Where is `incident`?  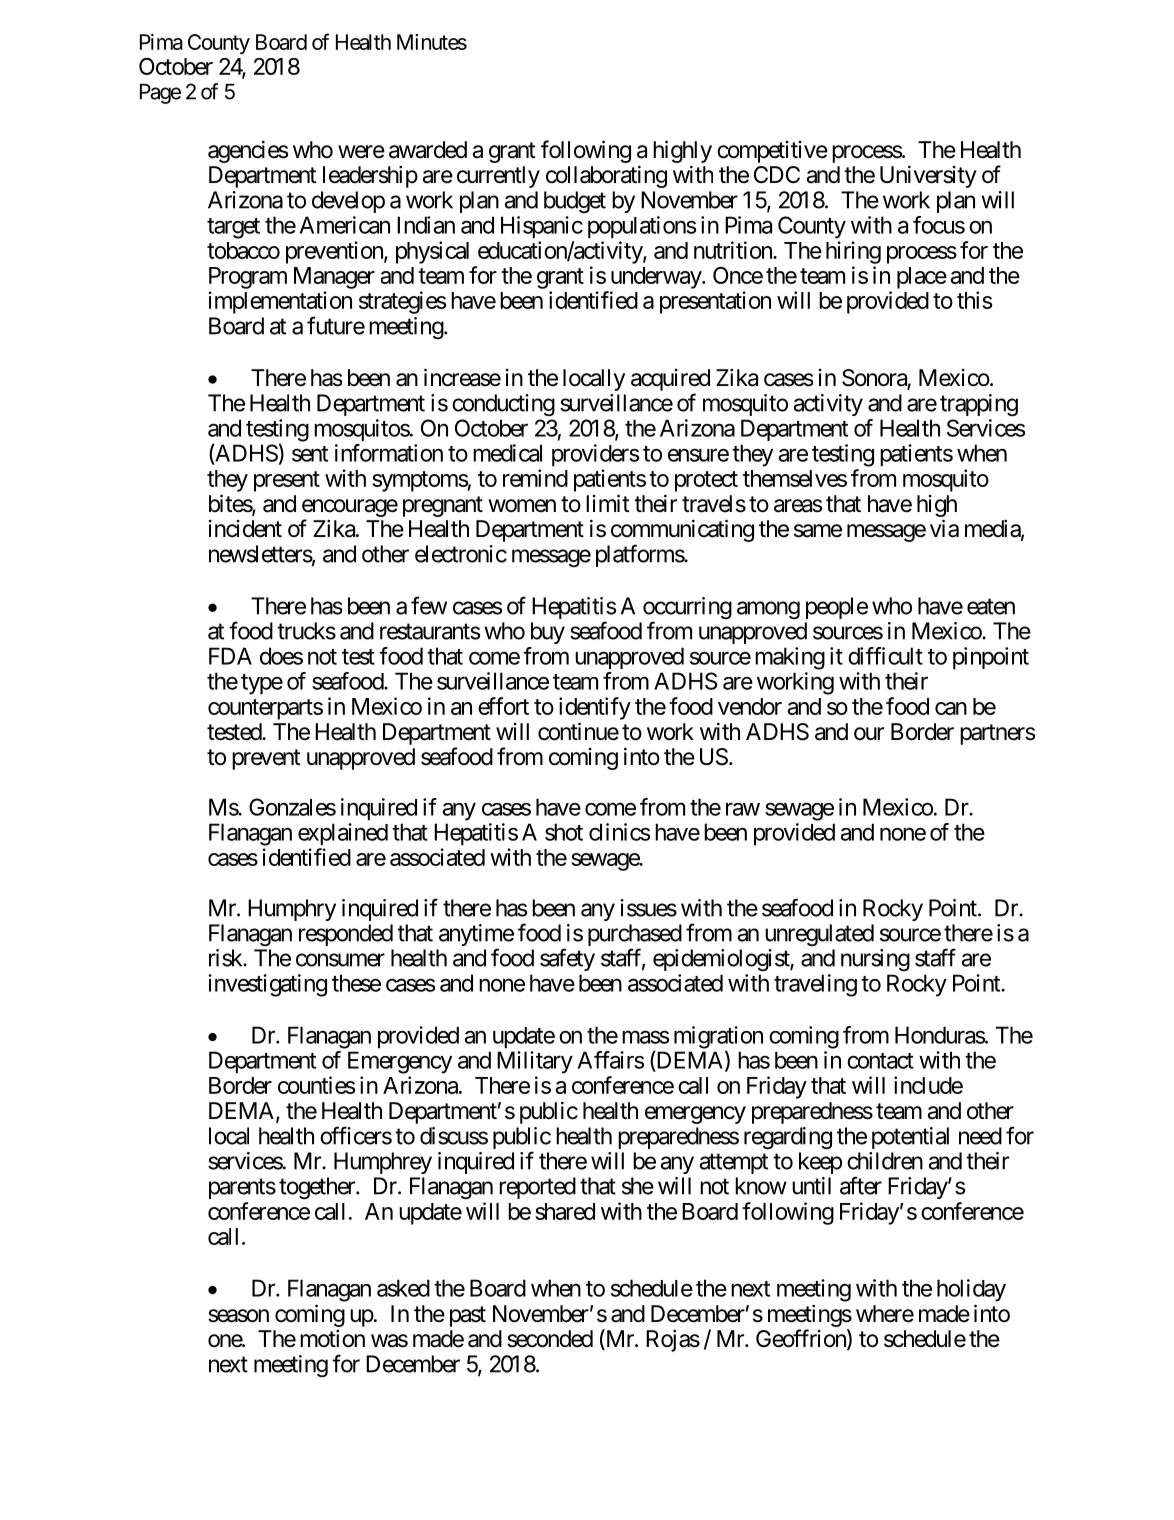 incident is located at coordinates (245, 529).
